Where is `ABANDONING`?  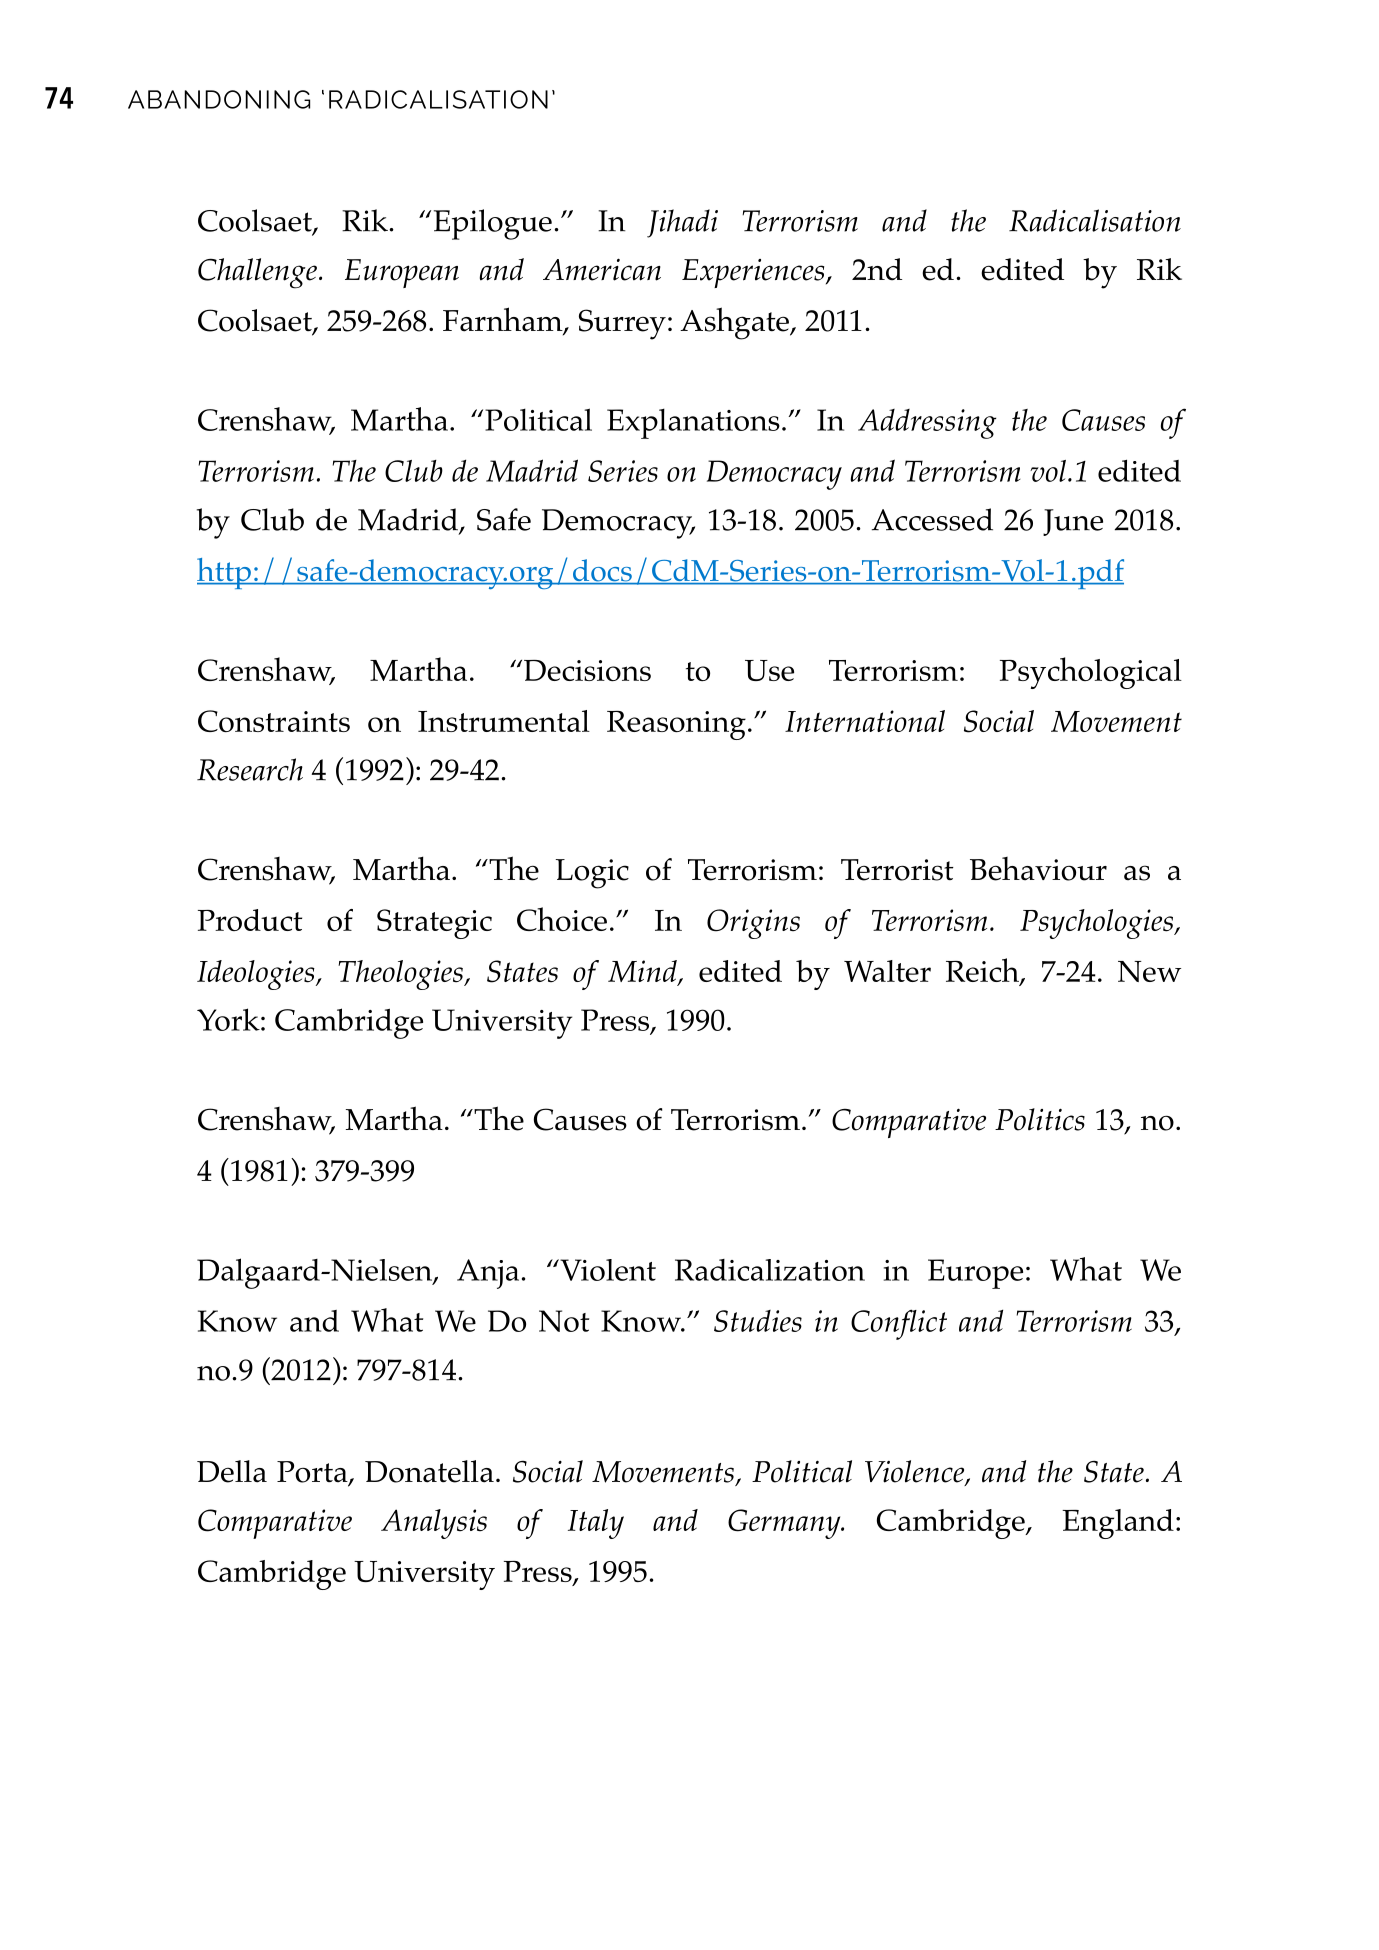 ABANDONING is located at coordinates (219, 99).
